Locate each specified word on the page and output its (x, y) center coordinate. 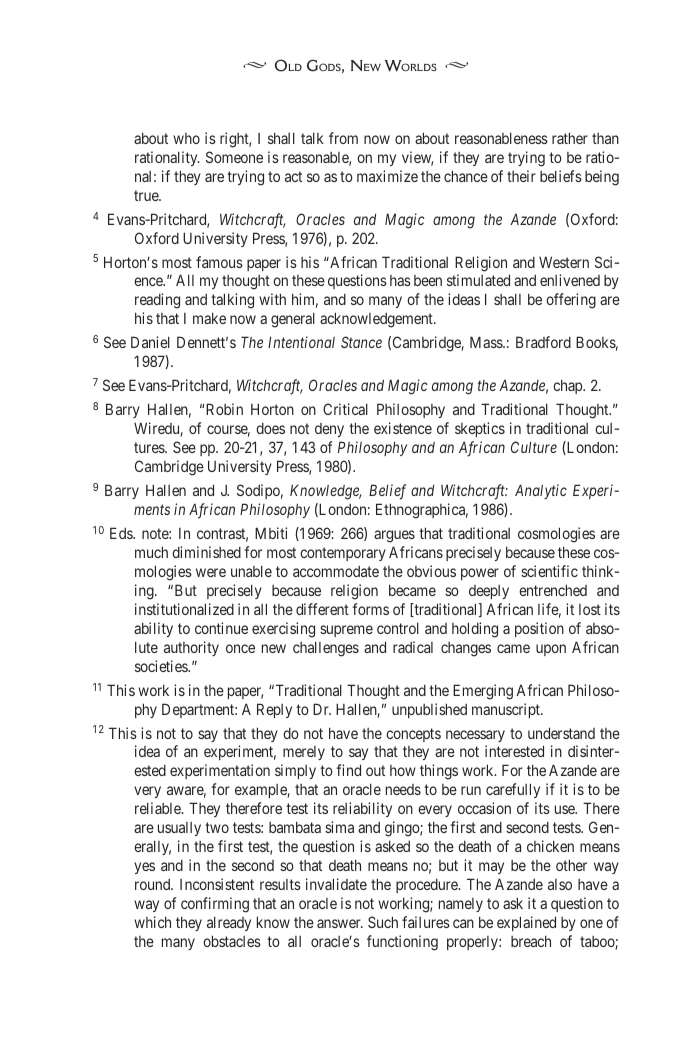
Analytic (541, 491)
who (186, 138)
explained (526, 923)
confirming (215, 905)
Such (383, 922)
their (521, 176)
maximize (387, 176)
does (270, 428)
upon (551, 650)
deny (329, 430)
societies (162, 666)
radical (413, 647)
